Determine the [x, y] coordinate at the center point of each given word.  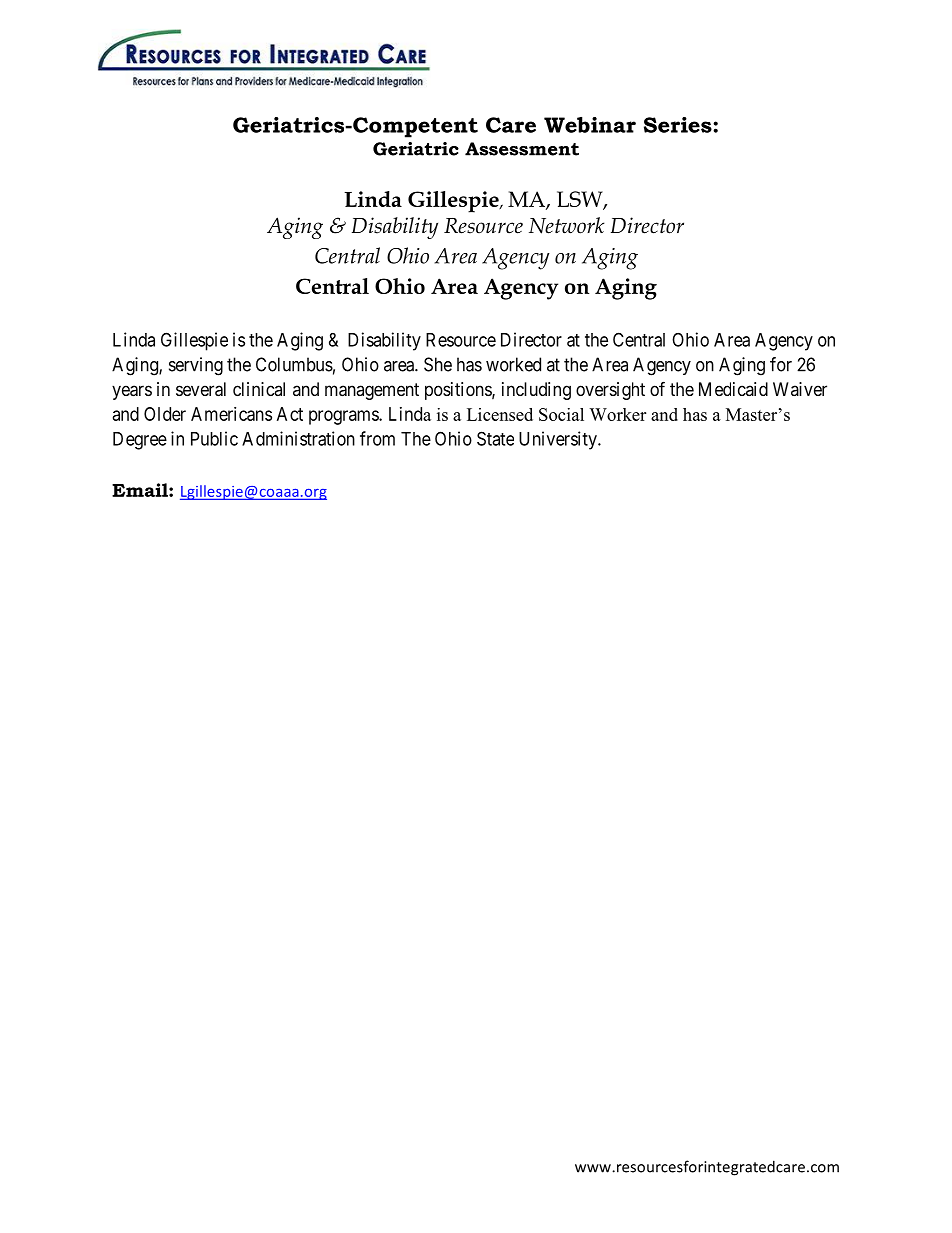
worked [513, 364]
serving [196, 366]
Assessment [522, 149]
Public [214, 438]
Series [679, 125]
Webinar [590, 125]
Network [567, 225]
